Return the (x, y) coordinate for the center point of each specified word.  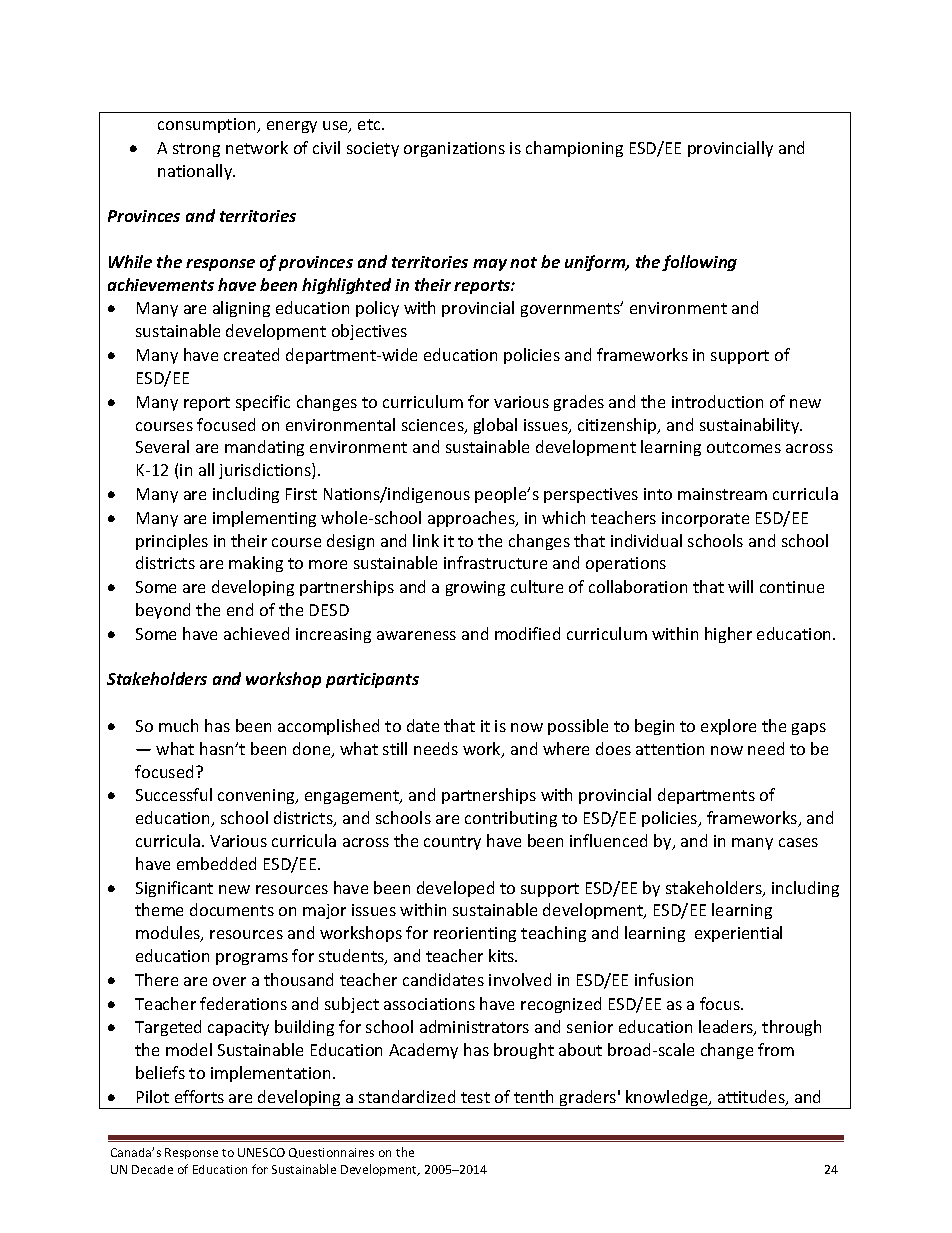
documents (232, 909)
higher (728, 635)
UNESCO (261, 1152)
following (699, 263)
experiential (738, 934)
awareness (416, 635)
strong (196, 150)
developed (455, 889)
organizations (454, 149)
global (495, 426)
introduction (717, 401)
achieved (256, 633)
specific (263, 403)
